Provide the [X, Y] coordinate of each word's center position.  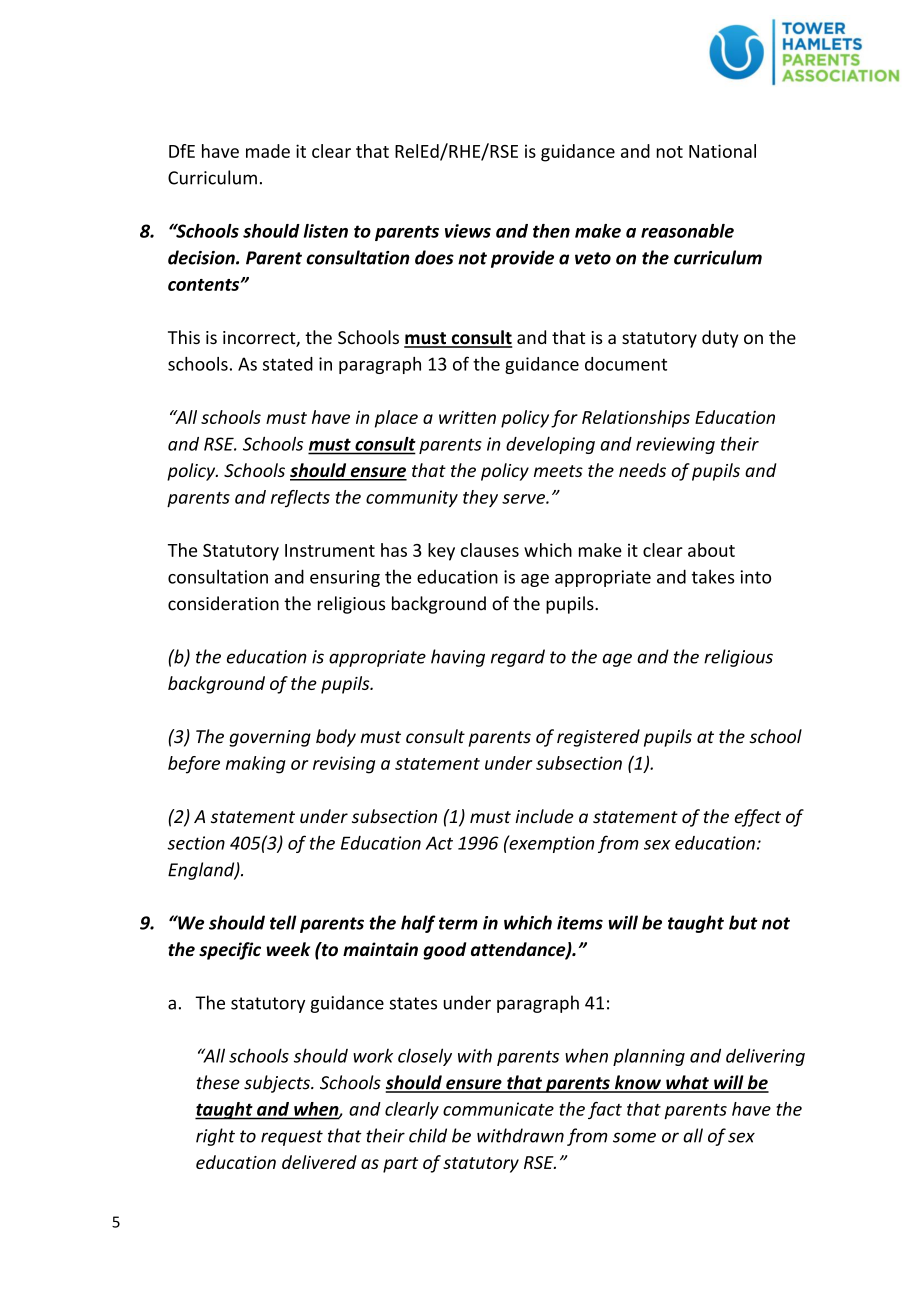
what [687, 1083]
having [458, 658]
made [268, 151]
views [468, 231]
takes [713, 576]
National [722, 151]
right [215, 1137]
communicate [498, 1109]
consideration [223, 603]
